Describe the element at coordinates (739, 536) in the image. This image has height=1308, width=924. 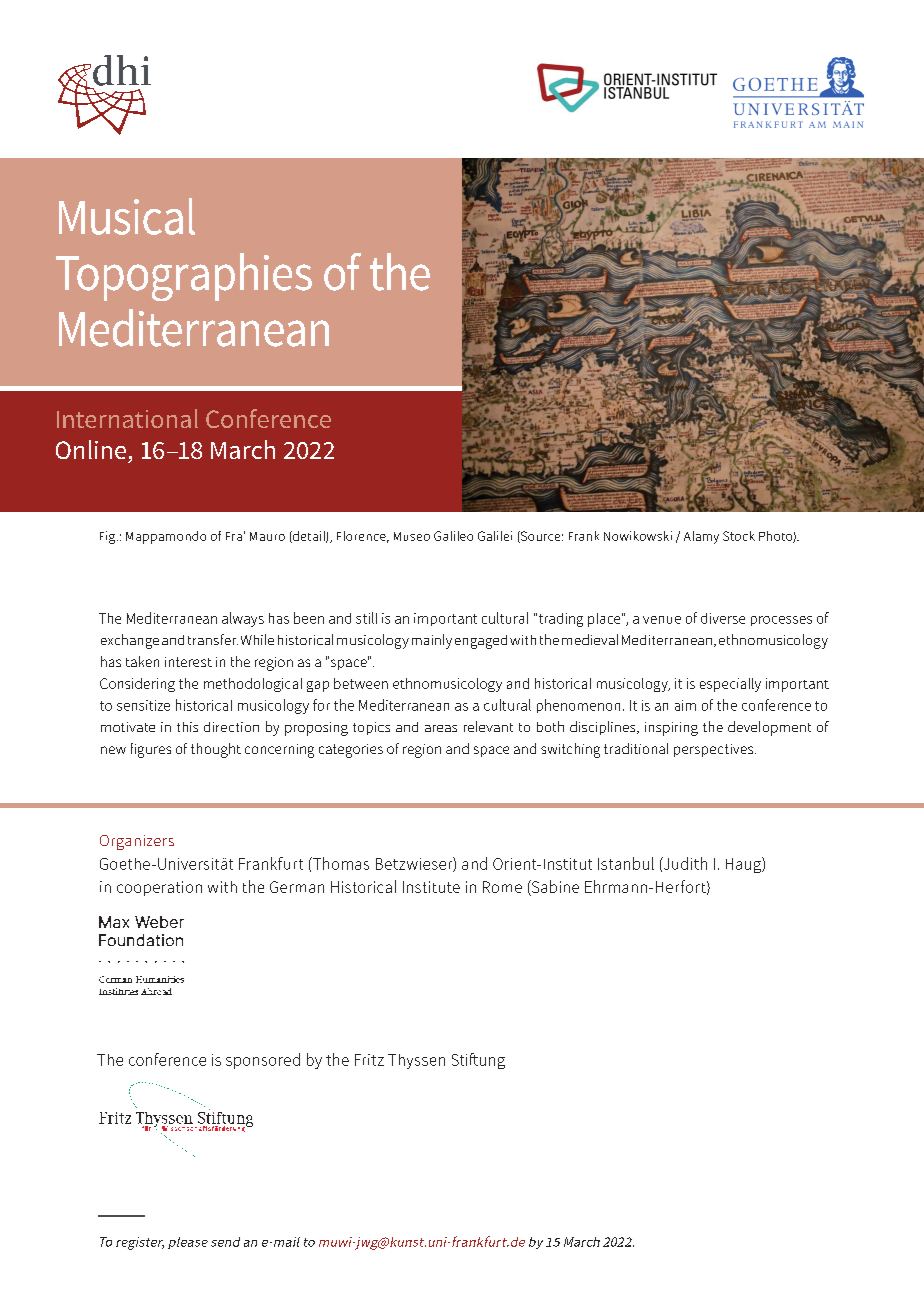
I see `Stock` at that location.
